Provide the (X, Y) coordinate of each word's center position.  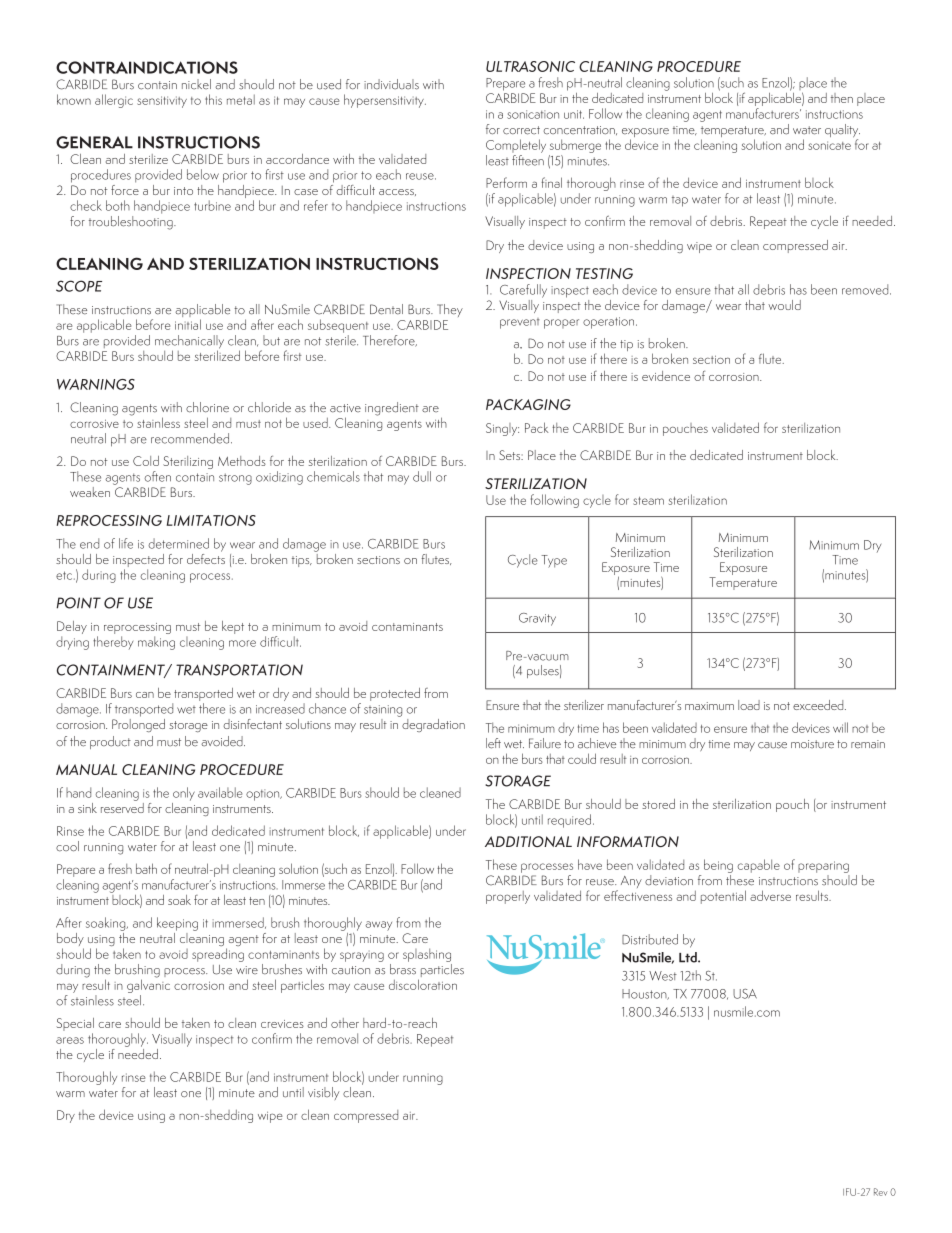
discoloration (423, 984)
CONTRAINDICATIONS (147, 67)
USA (745, 994)
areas (70, 1040)
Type (554, 561)
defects (206, 557)
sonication (533, 114)
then (842, 98)
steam (648, 501)
